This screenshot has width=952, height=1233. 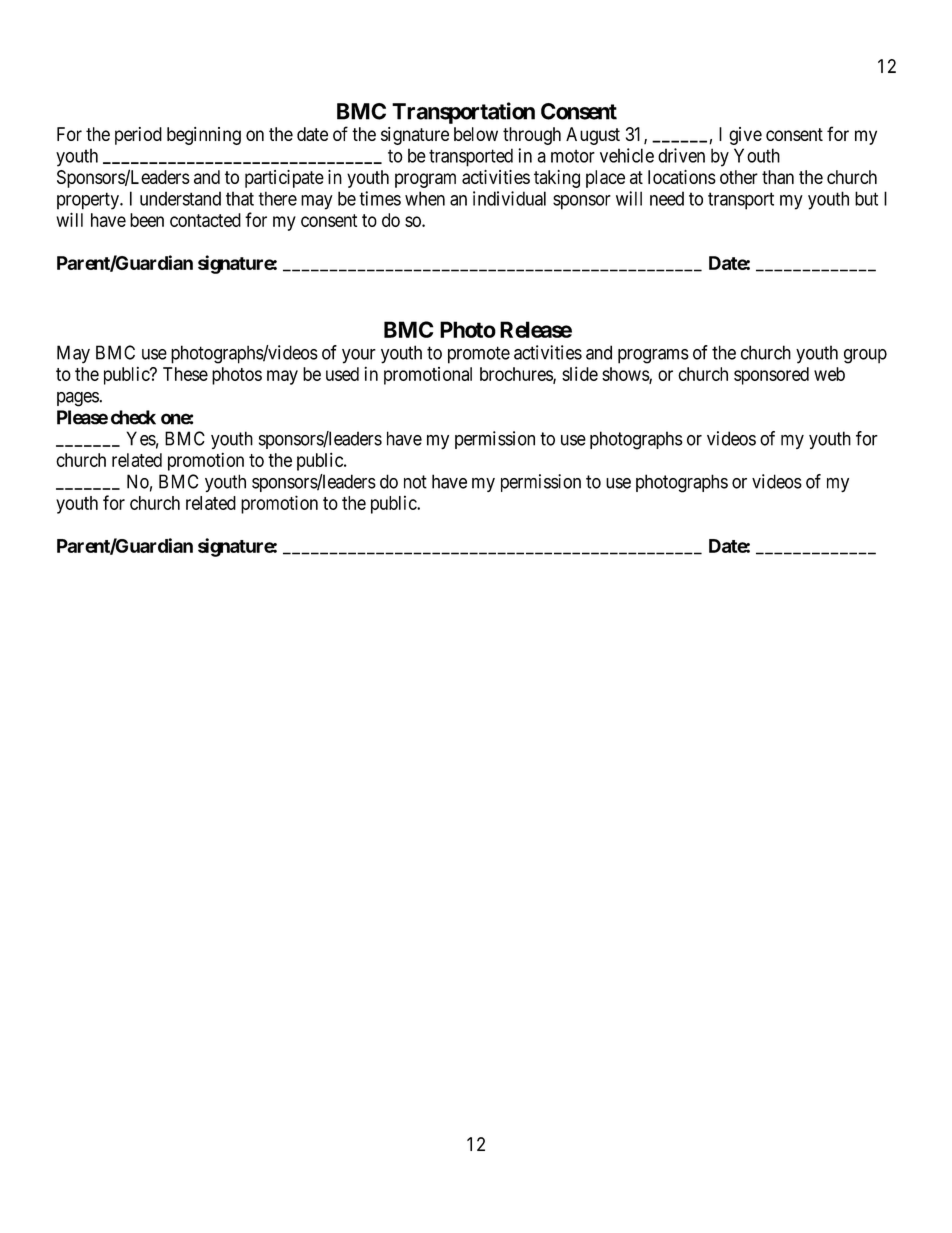 What do you see at coordinates (479, 355) in the screenshot?
I see `promote` at bounding box center [479, 355].
